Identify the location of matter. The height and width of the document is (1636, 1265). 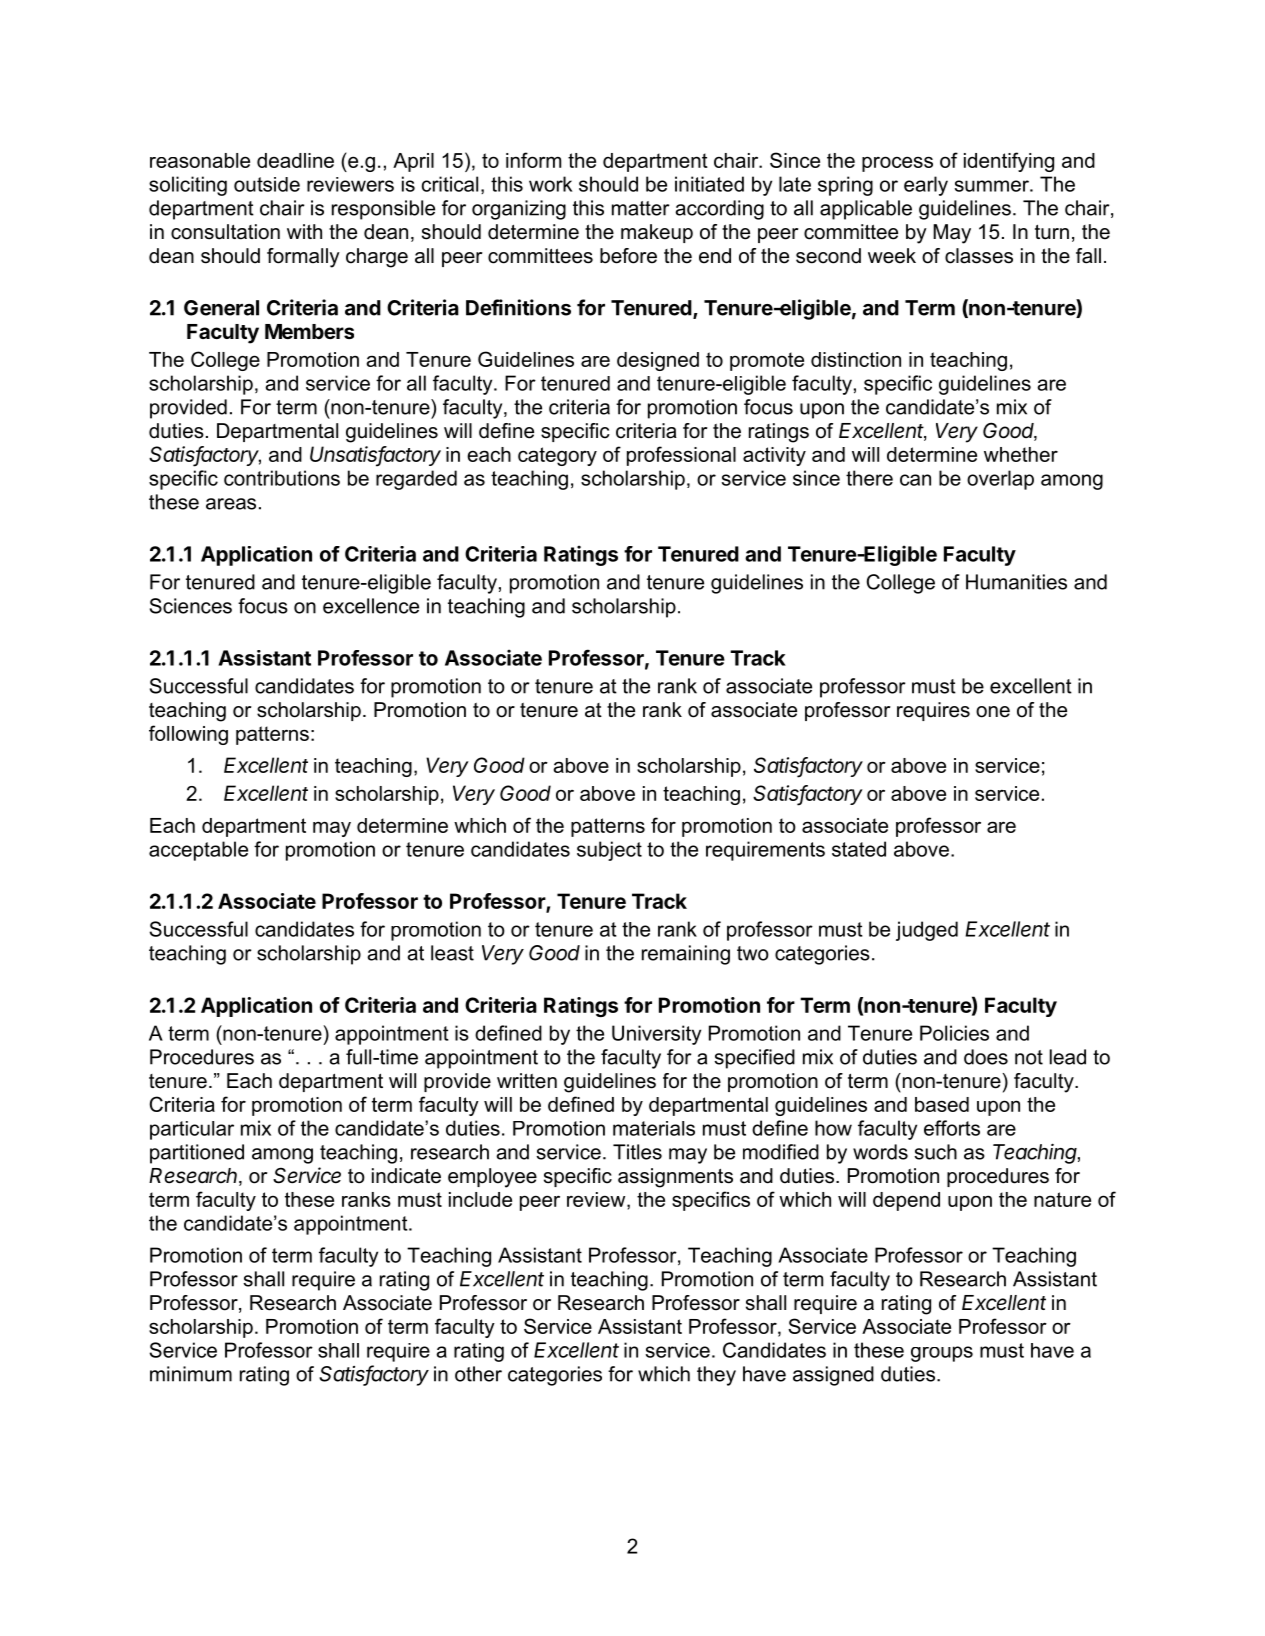
(641, 208).
